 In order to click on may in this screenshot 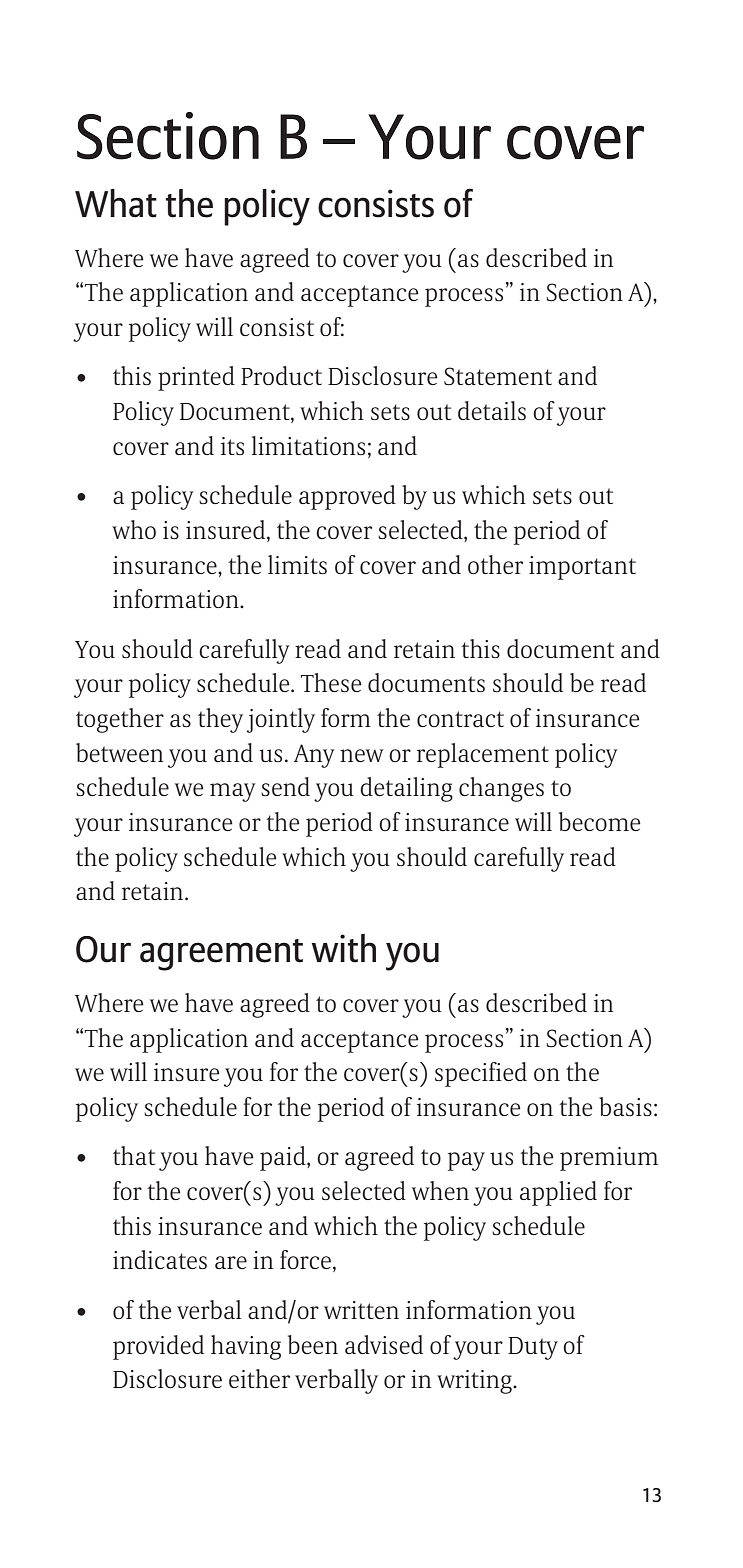, I will do `click(233, 792)`.
